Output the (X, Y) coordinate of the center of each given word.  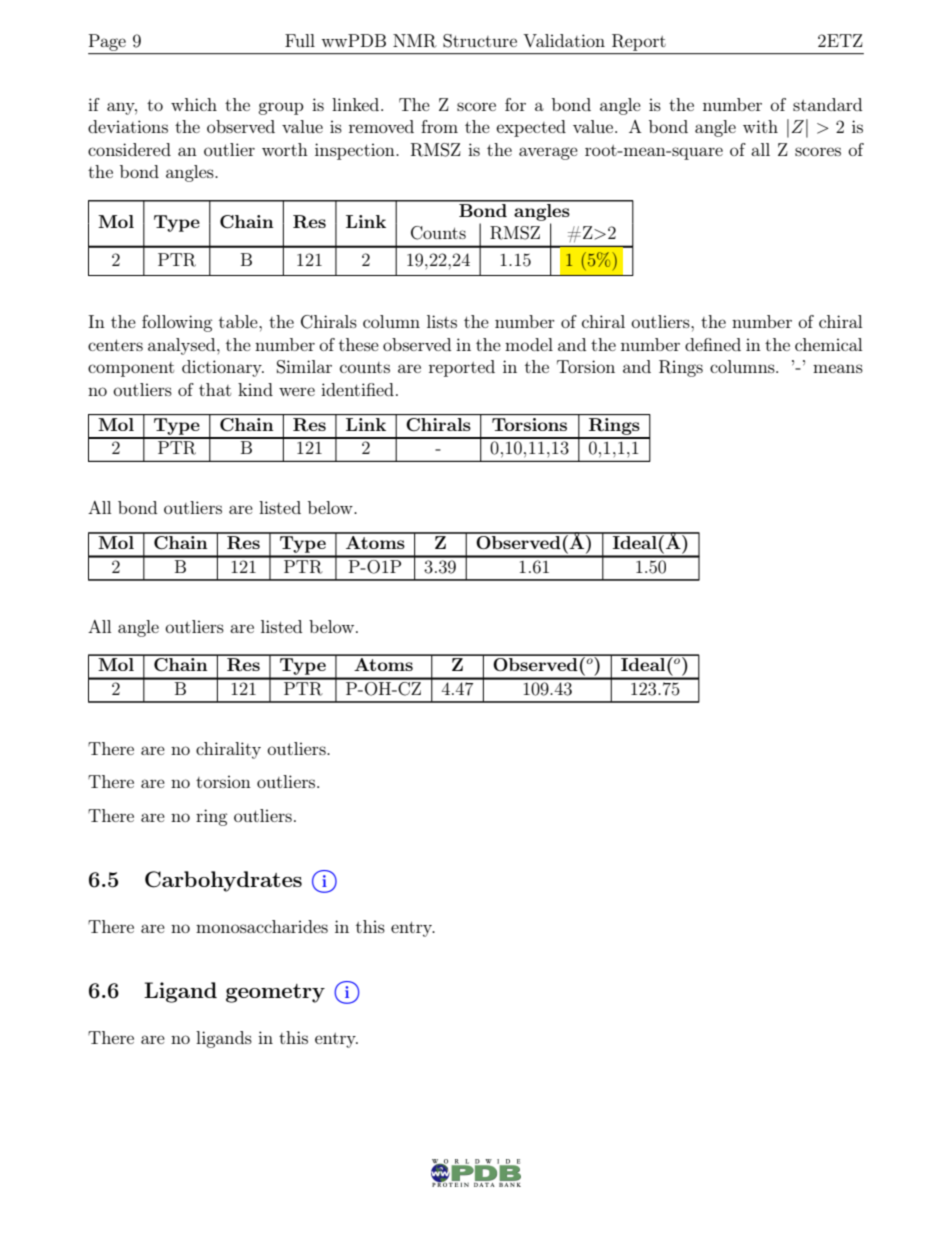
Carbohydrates (223, 881)
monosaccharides (262, 926)
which (194, 104)
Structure (480, 41)
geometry (275, 993)
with (760, 126)
